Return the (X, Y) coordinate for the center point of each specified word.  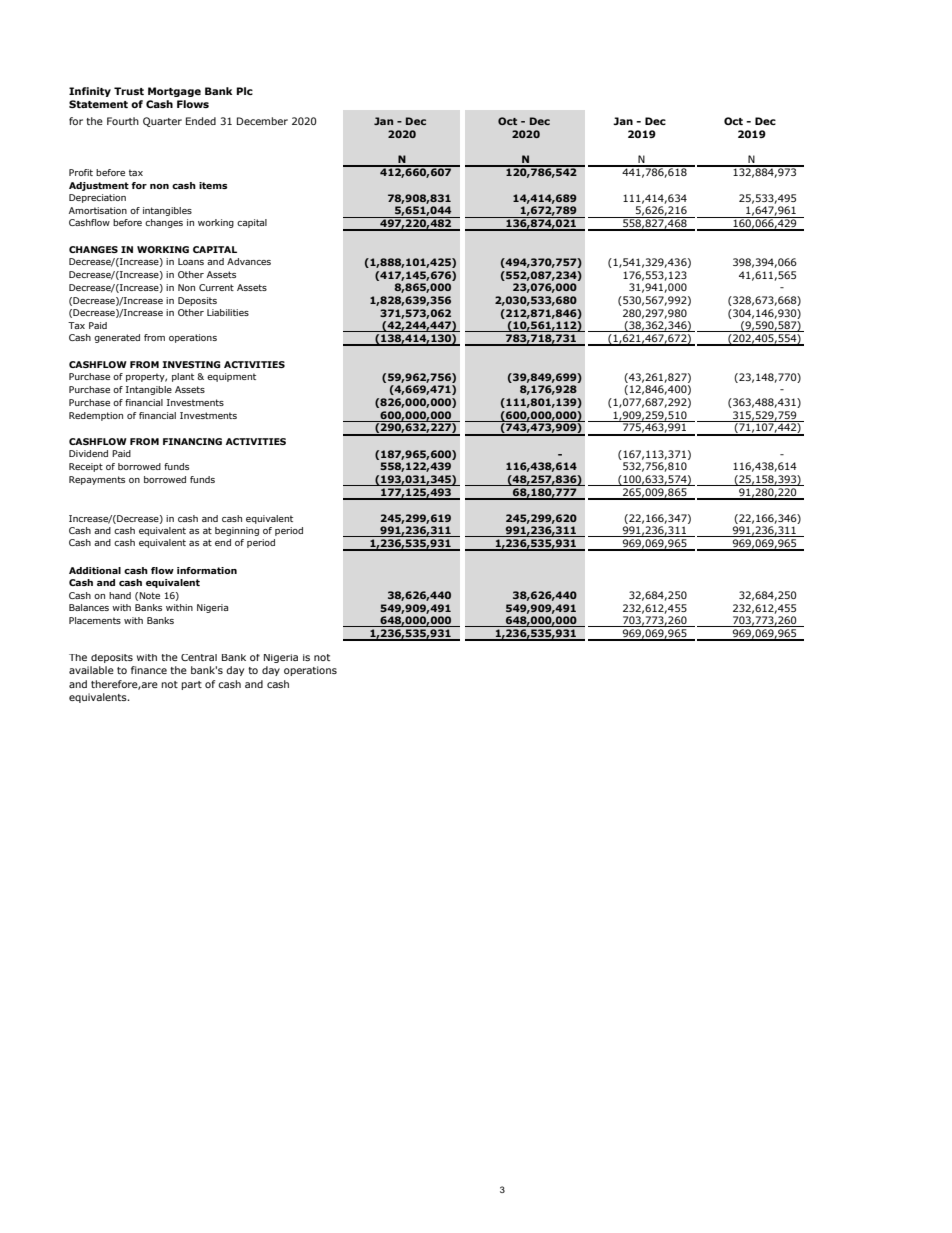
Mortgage (174, 92)
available (91, 670)
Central (199, 657)
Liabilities (228, 312)
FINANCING (192, 441)
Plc (245, 91)
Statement (98, 104)
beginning (237, 531)
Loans (191, 261)
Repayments (97, 480)
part (191, 685)
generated (117, 338)
